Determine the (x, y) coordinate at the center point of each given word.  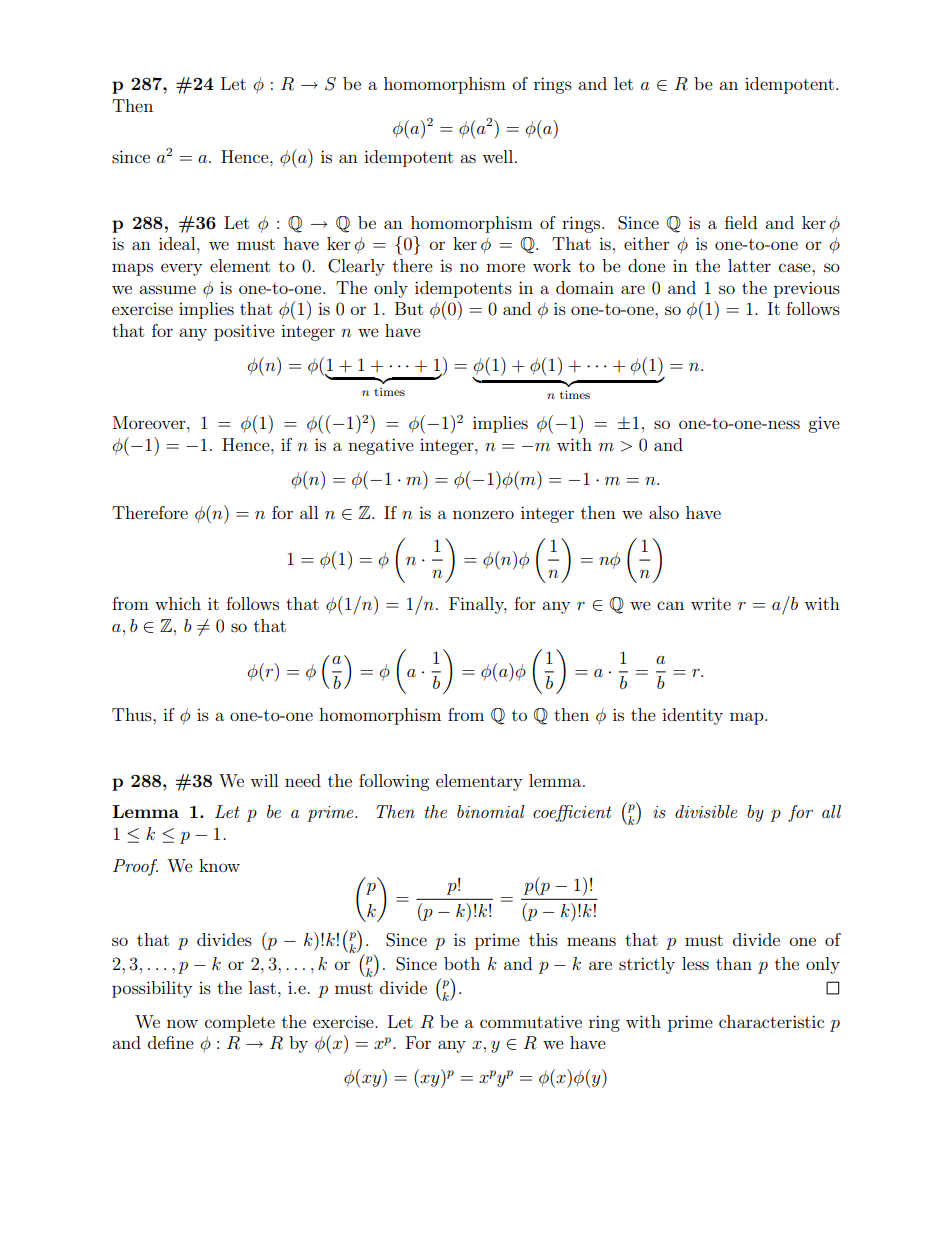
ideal (178, 243)
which (178, 603)
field (741, 222)
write (711, 603)
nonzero (483, 514)
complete (240, 1023)
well (497, 156)
